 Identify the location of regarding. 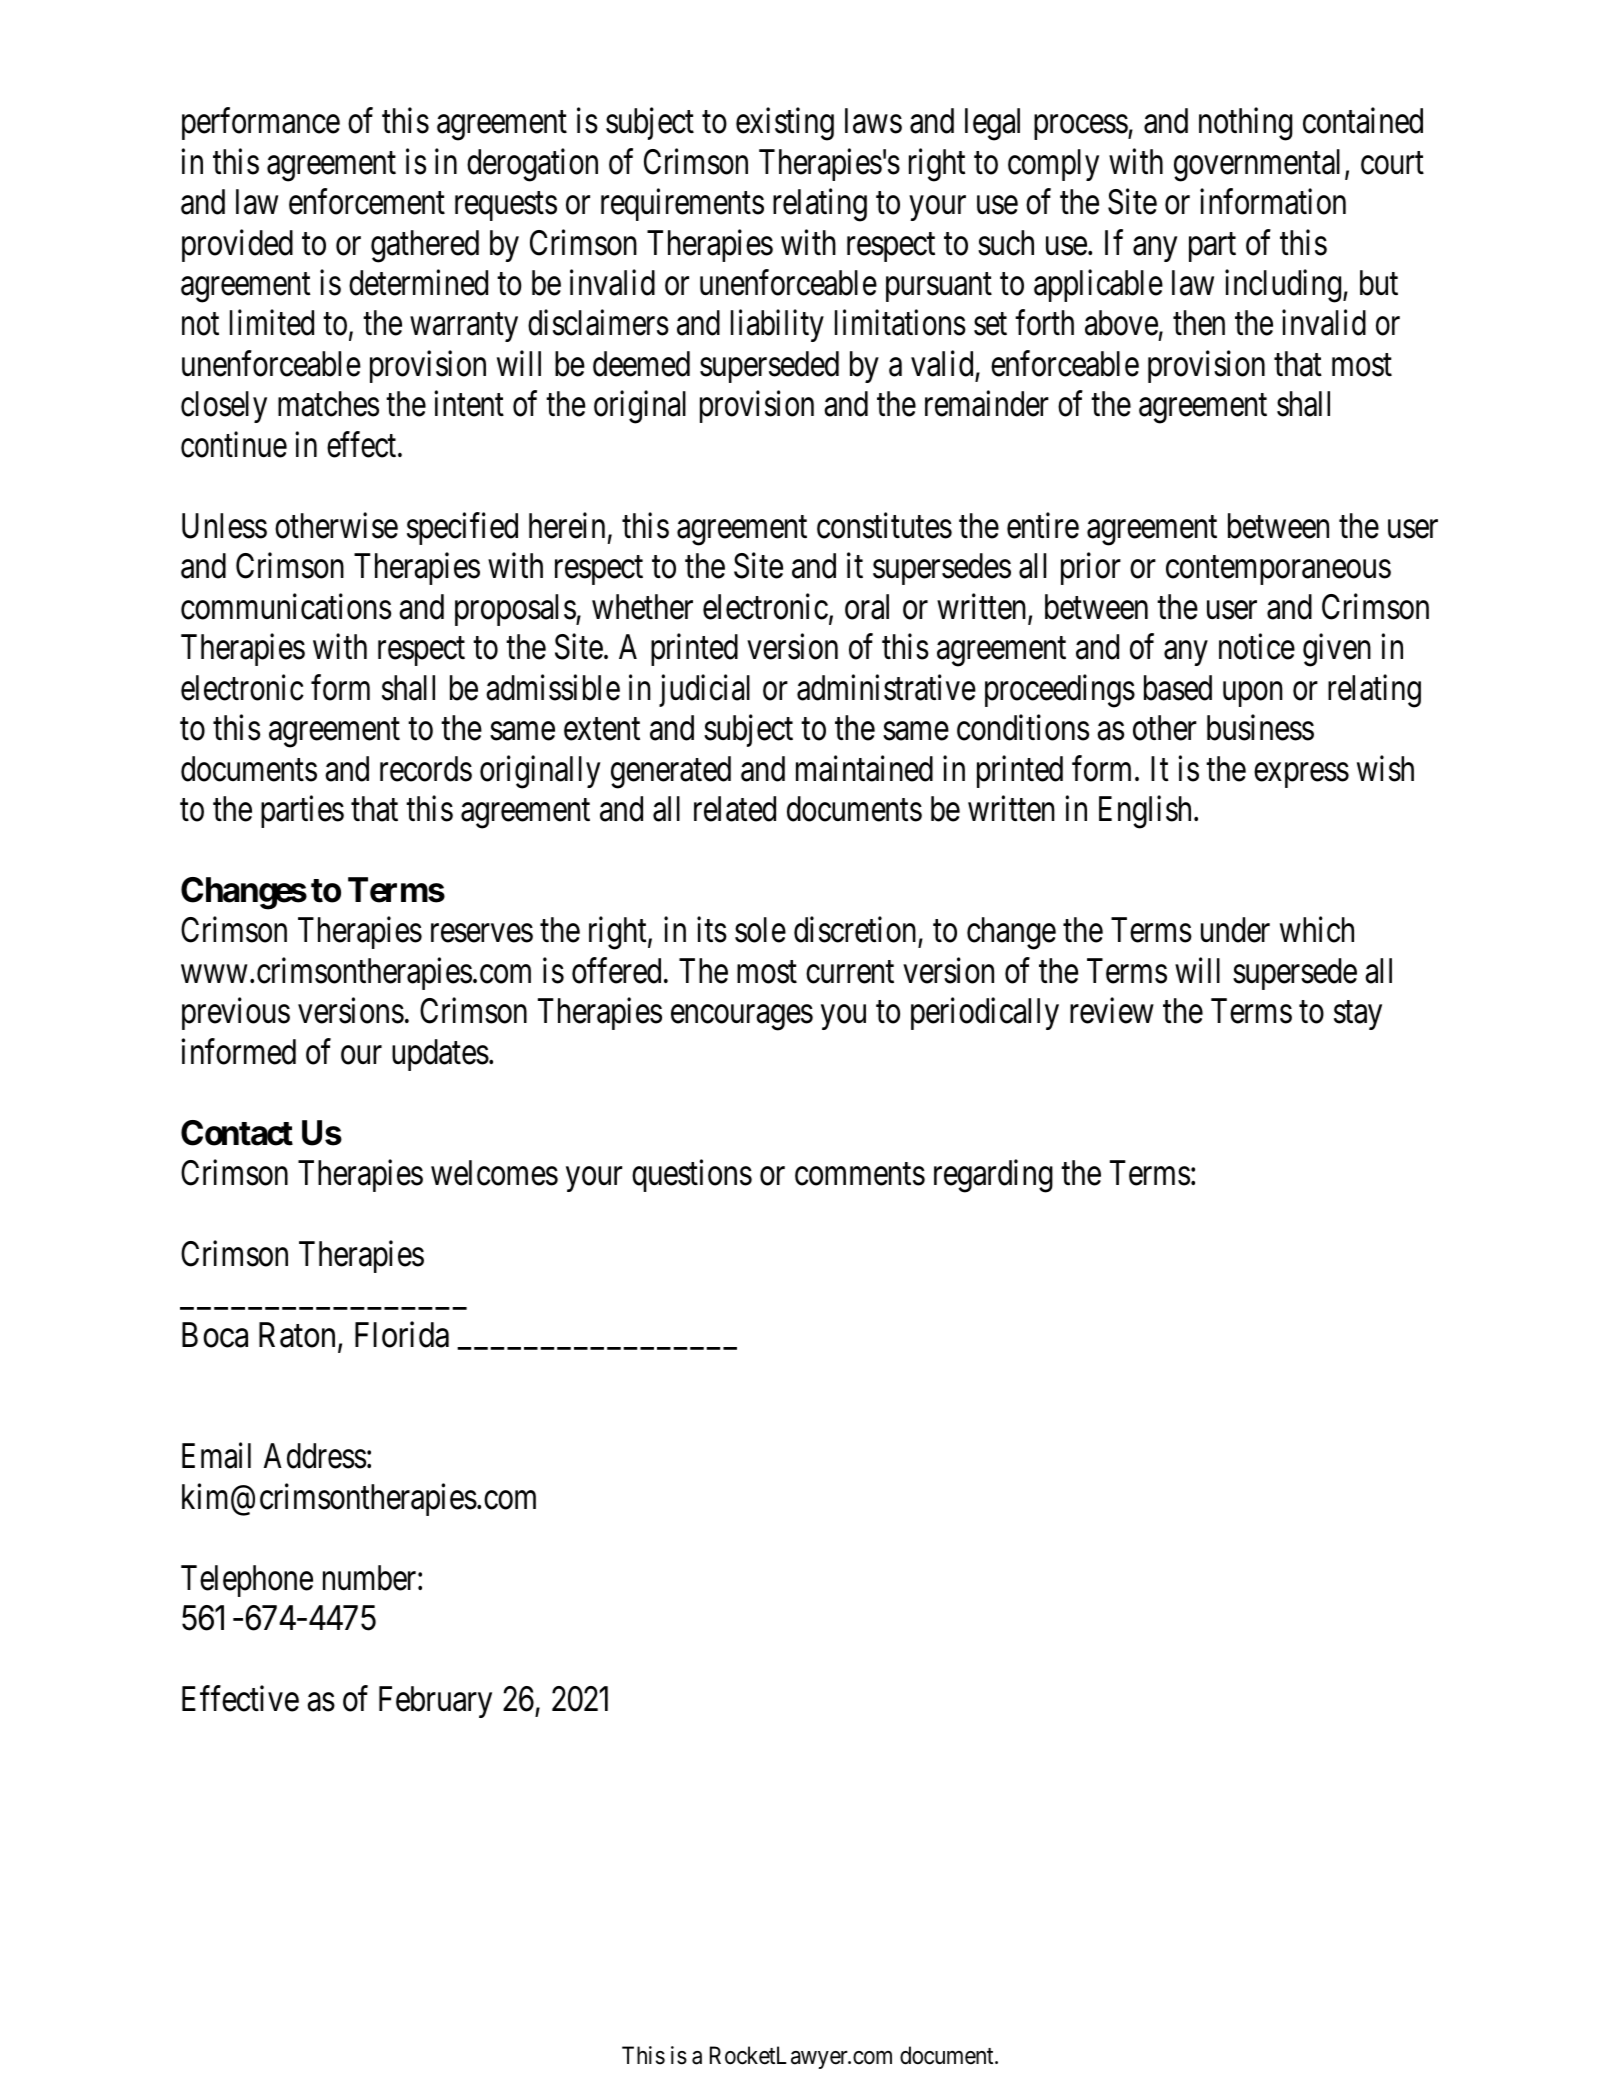
(993, 1176).
